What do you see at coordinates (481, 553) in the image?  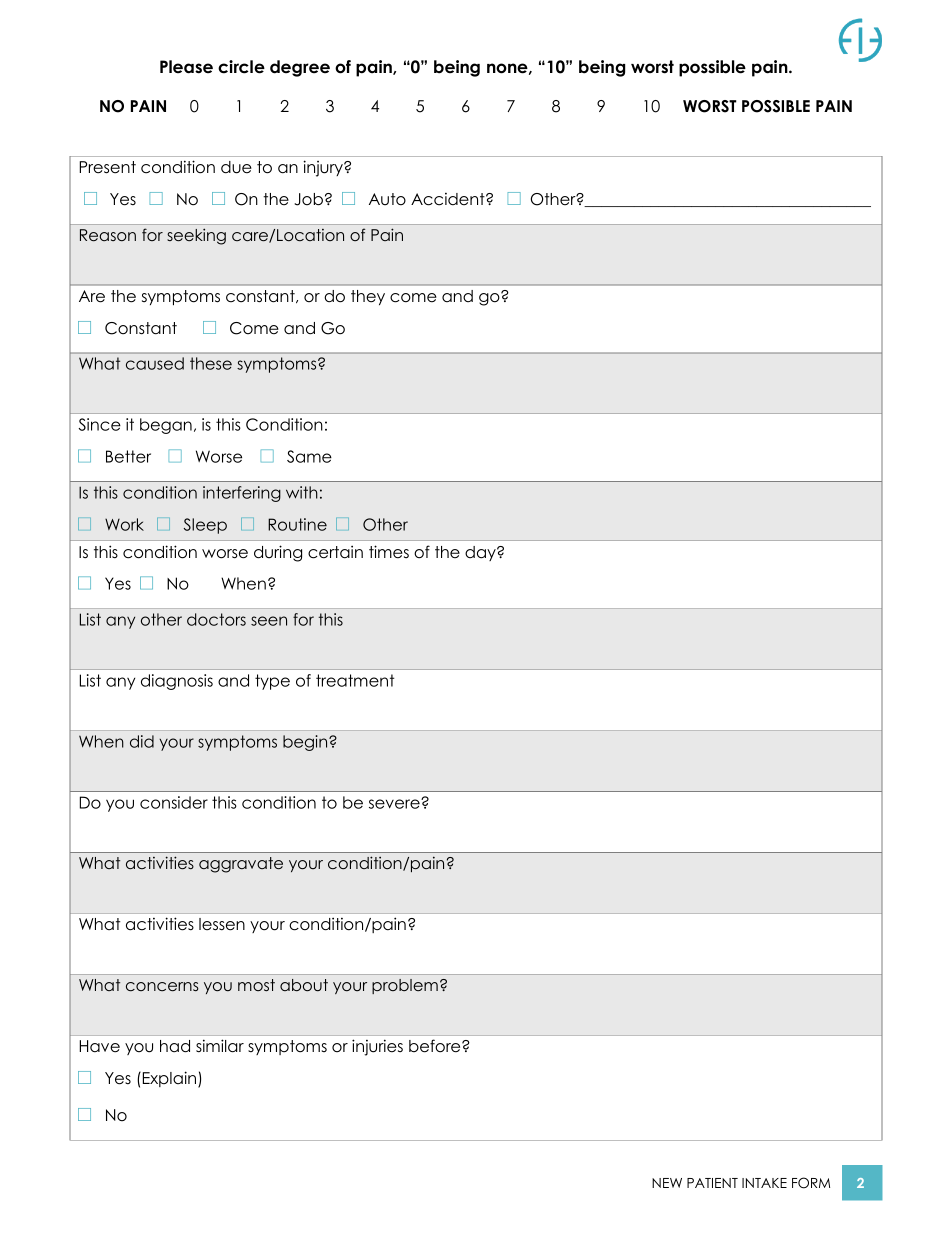 I see `day` at bounding box center [481, 553].
